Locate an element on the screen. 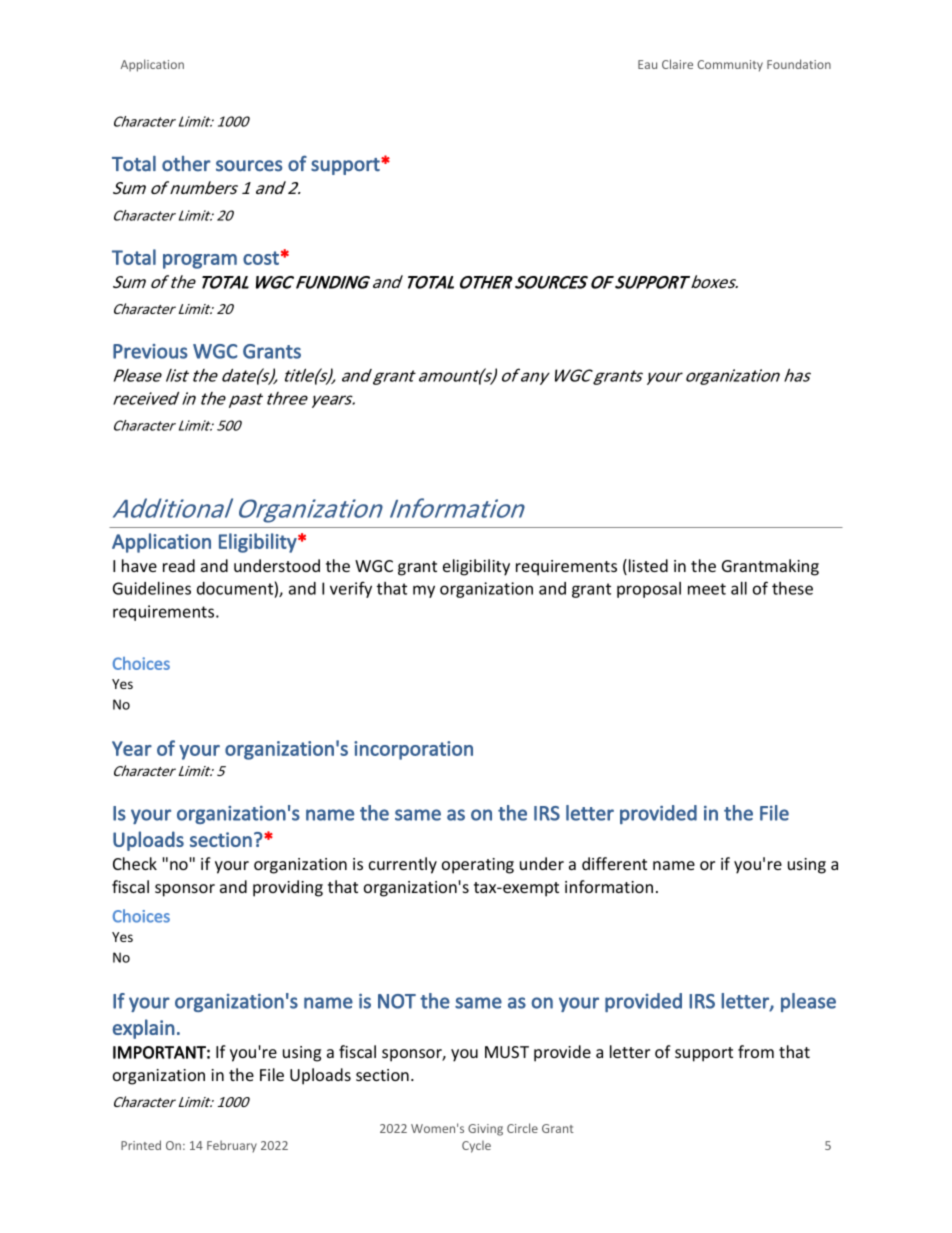 Image resolution: width=952 pixels, height=1233 pixels. February is located at coordinates (232, 1146).
